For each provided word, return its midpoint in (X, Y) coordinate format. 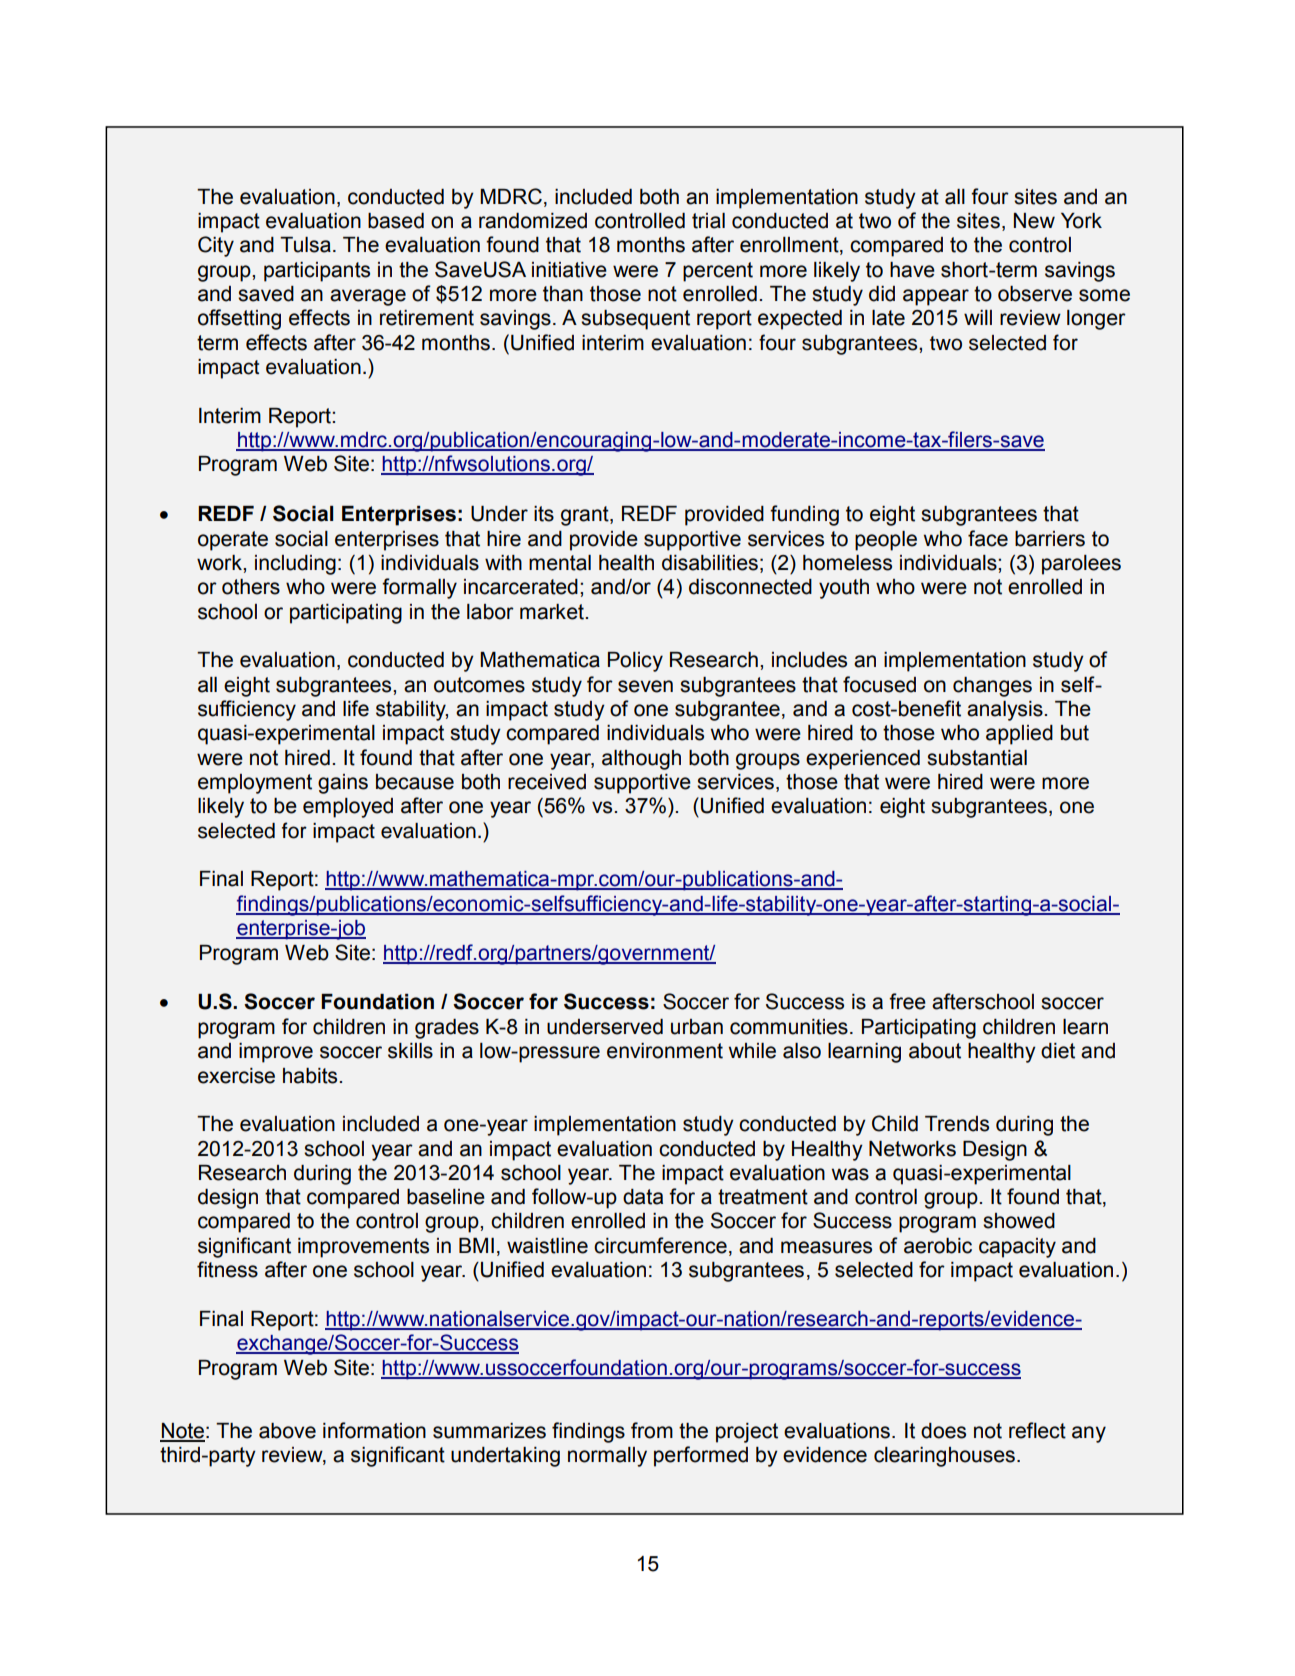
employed (348, 808)
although (641, 760)
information (374, 1430)
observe (1035, 294)
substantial (977, 758)
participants (317, 272)
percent (718, 272)
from (652, 1430)
